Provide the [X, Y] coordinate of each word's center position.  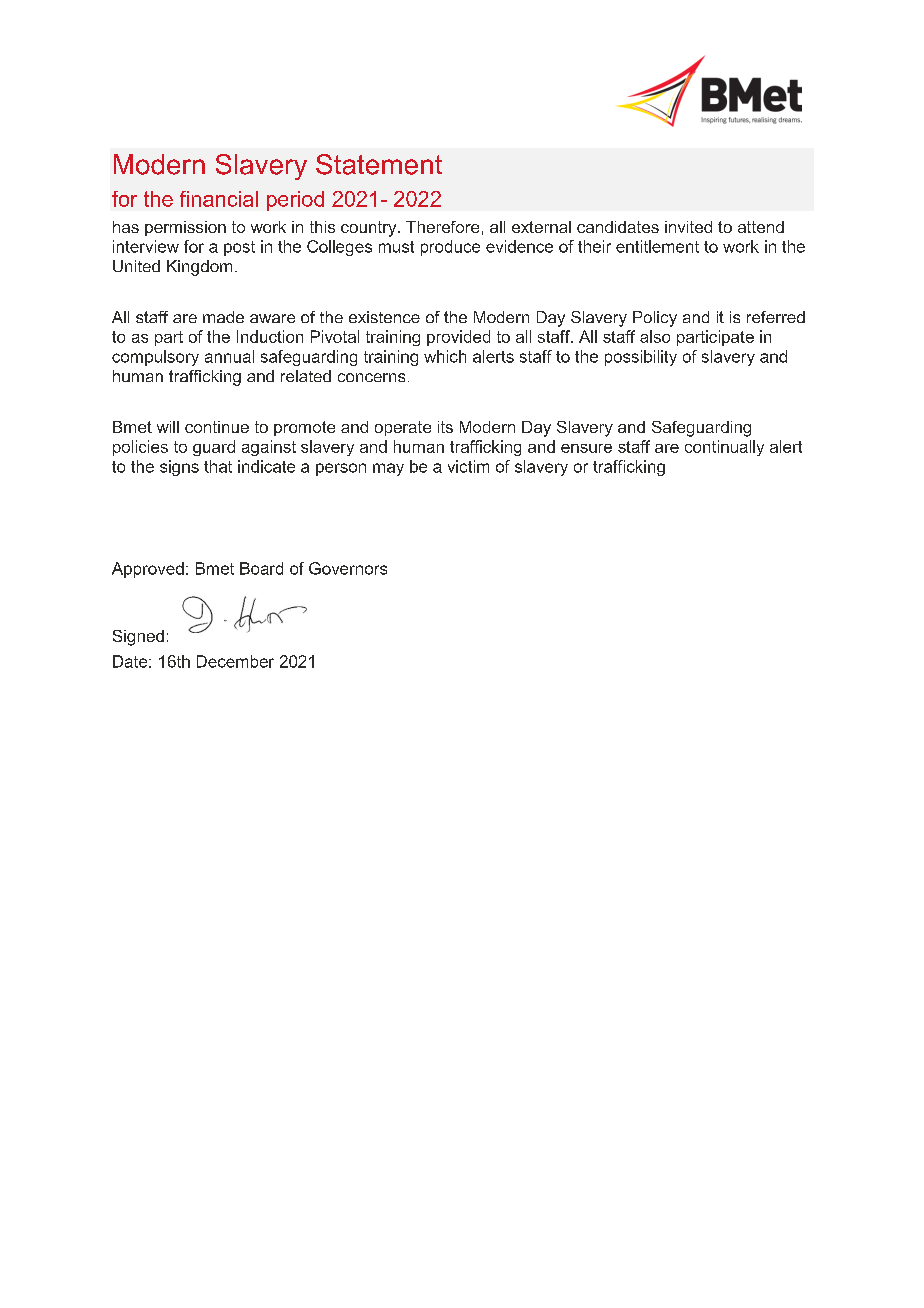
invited [688, 227]
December [235, 661]
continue [217, 427]
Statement [379, 164]
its [445, 427]
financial [219, 199]
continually [724, 448]
